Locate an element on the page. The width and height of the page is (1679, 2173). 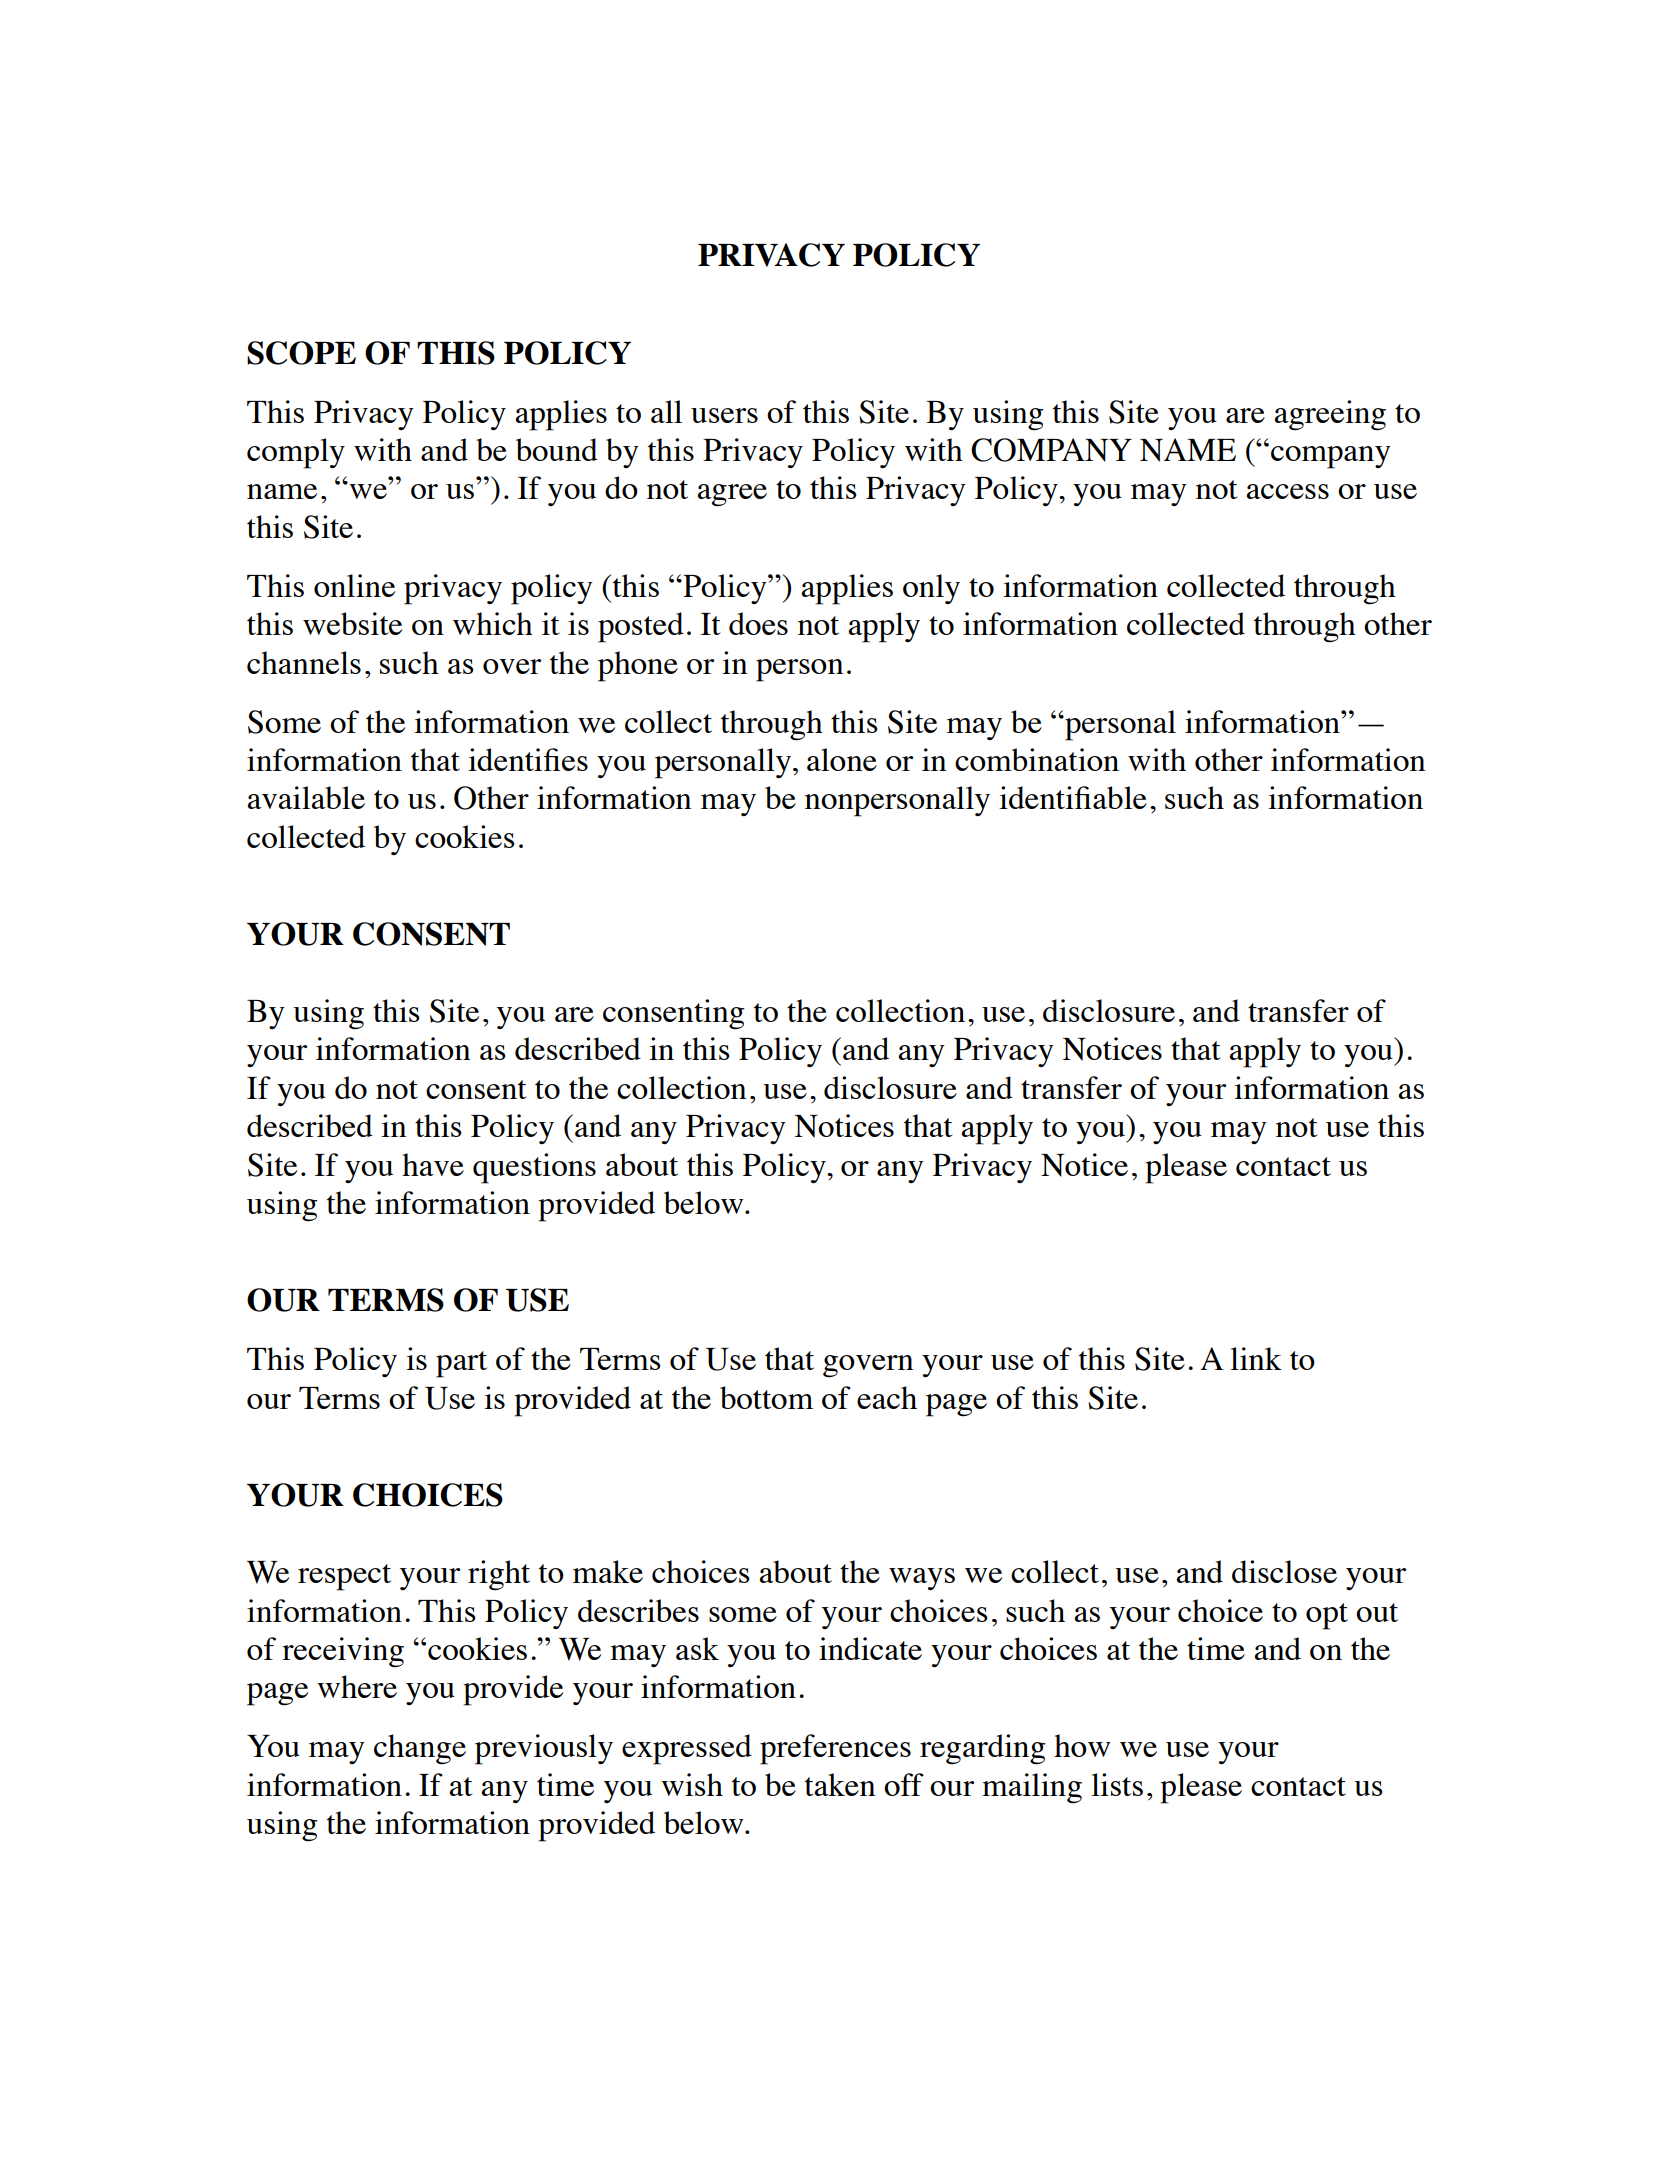
users is located at coordinates (724, 415).
